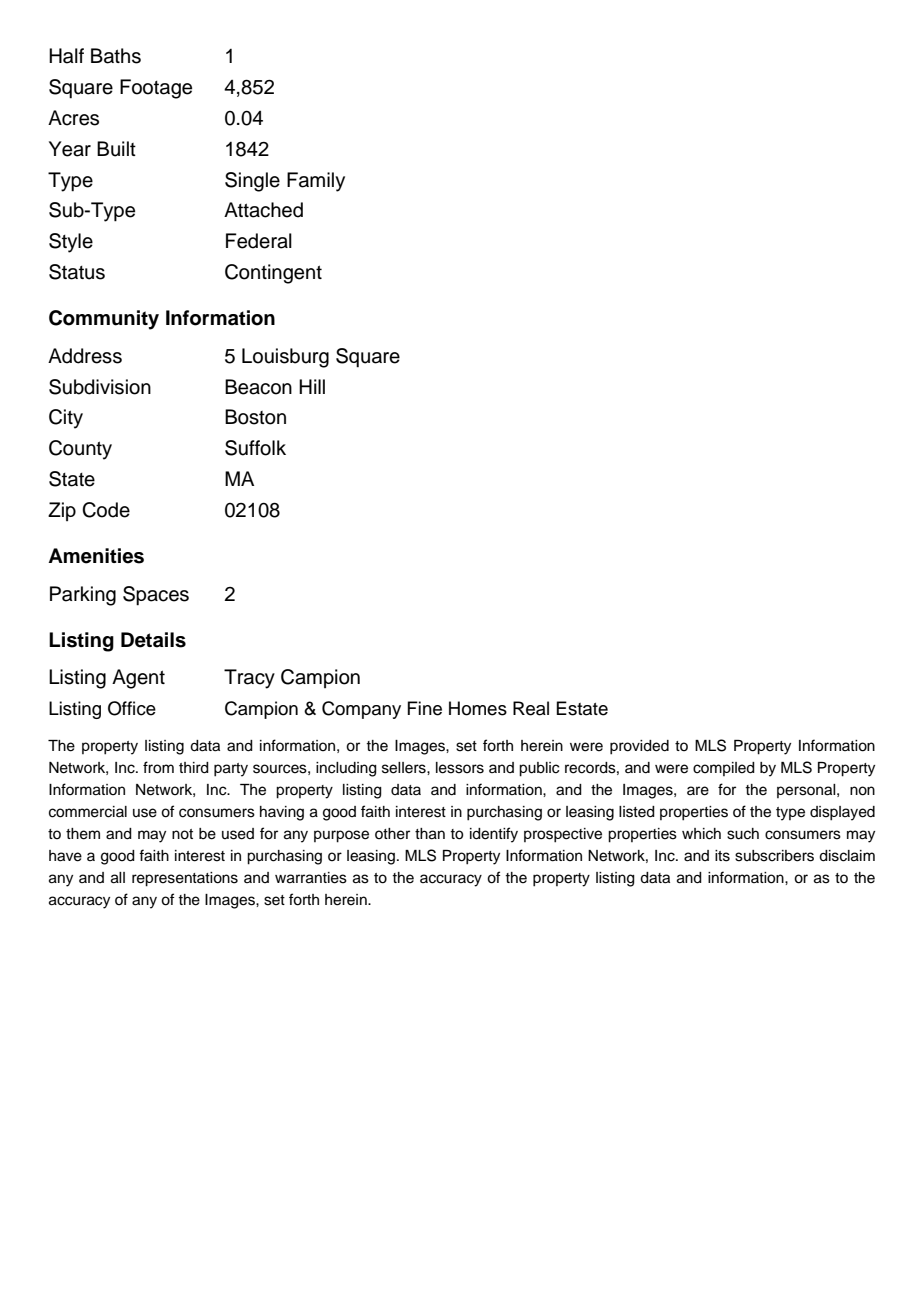 The height and width of the screenshot is (1308, 924). What do you see at coordinates (639, 747) in the screenshot?
I see `provided` at bounding box center [639, 747].
